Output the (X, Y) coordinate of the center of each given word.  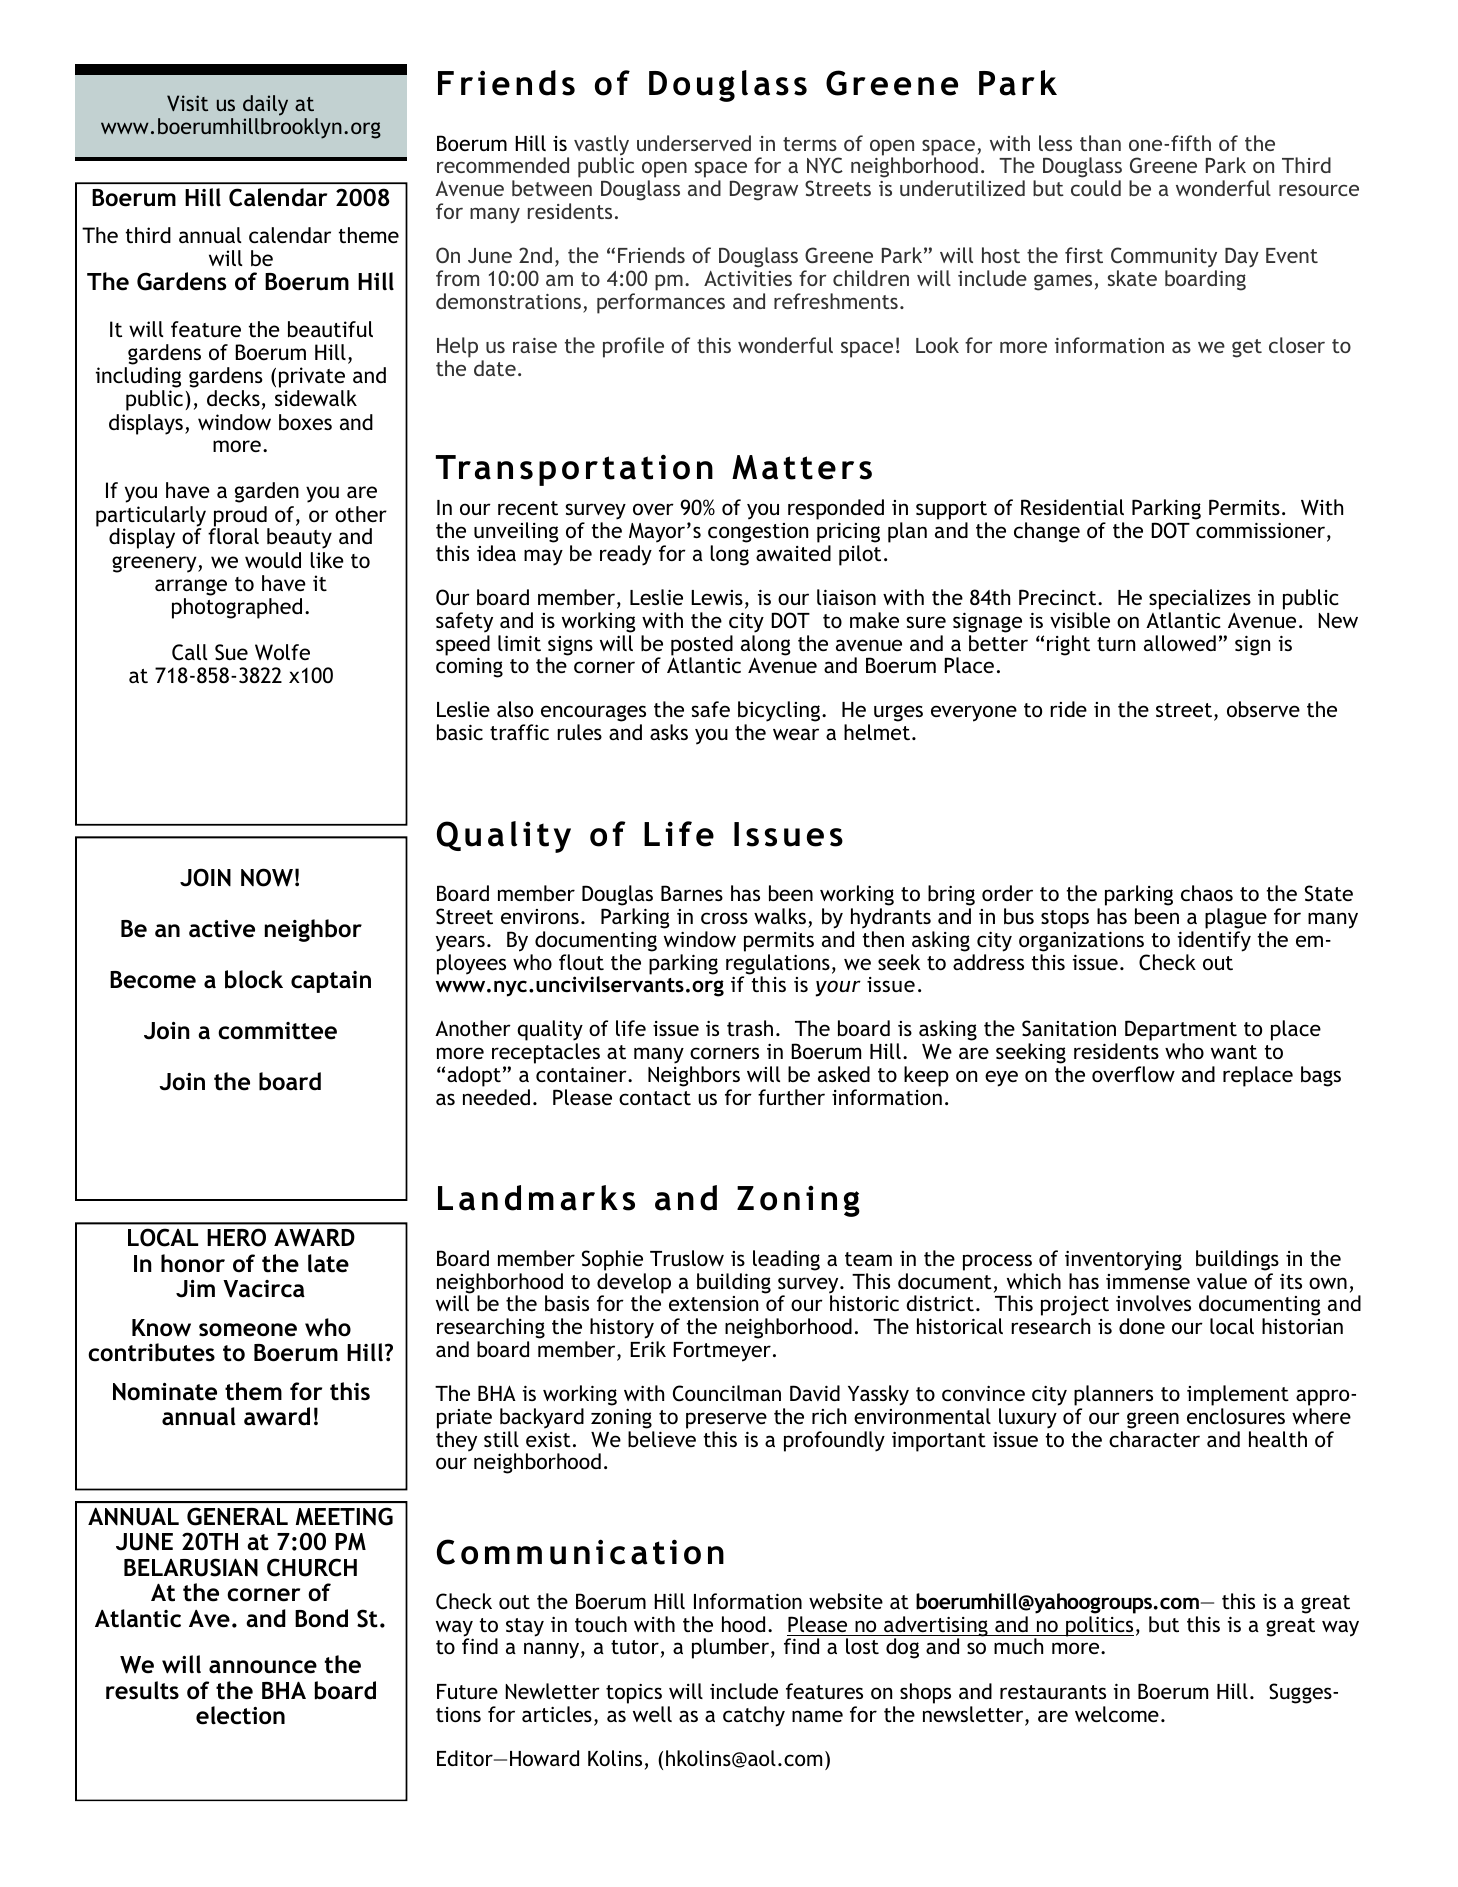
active (222, 929)
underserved (694, 143)
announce (263, 1667)
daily (265, 105)
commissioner (1262, 531)
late (328, 1263)
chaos (1207, 893)
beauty (299, 538)
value (1222, 1281)
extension (713, 1303)
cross (724, 918)
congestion (758, 533)
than (1100, 143)
